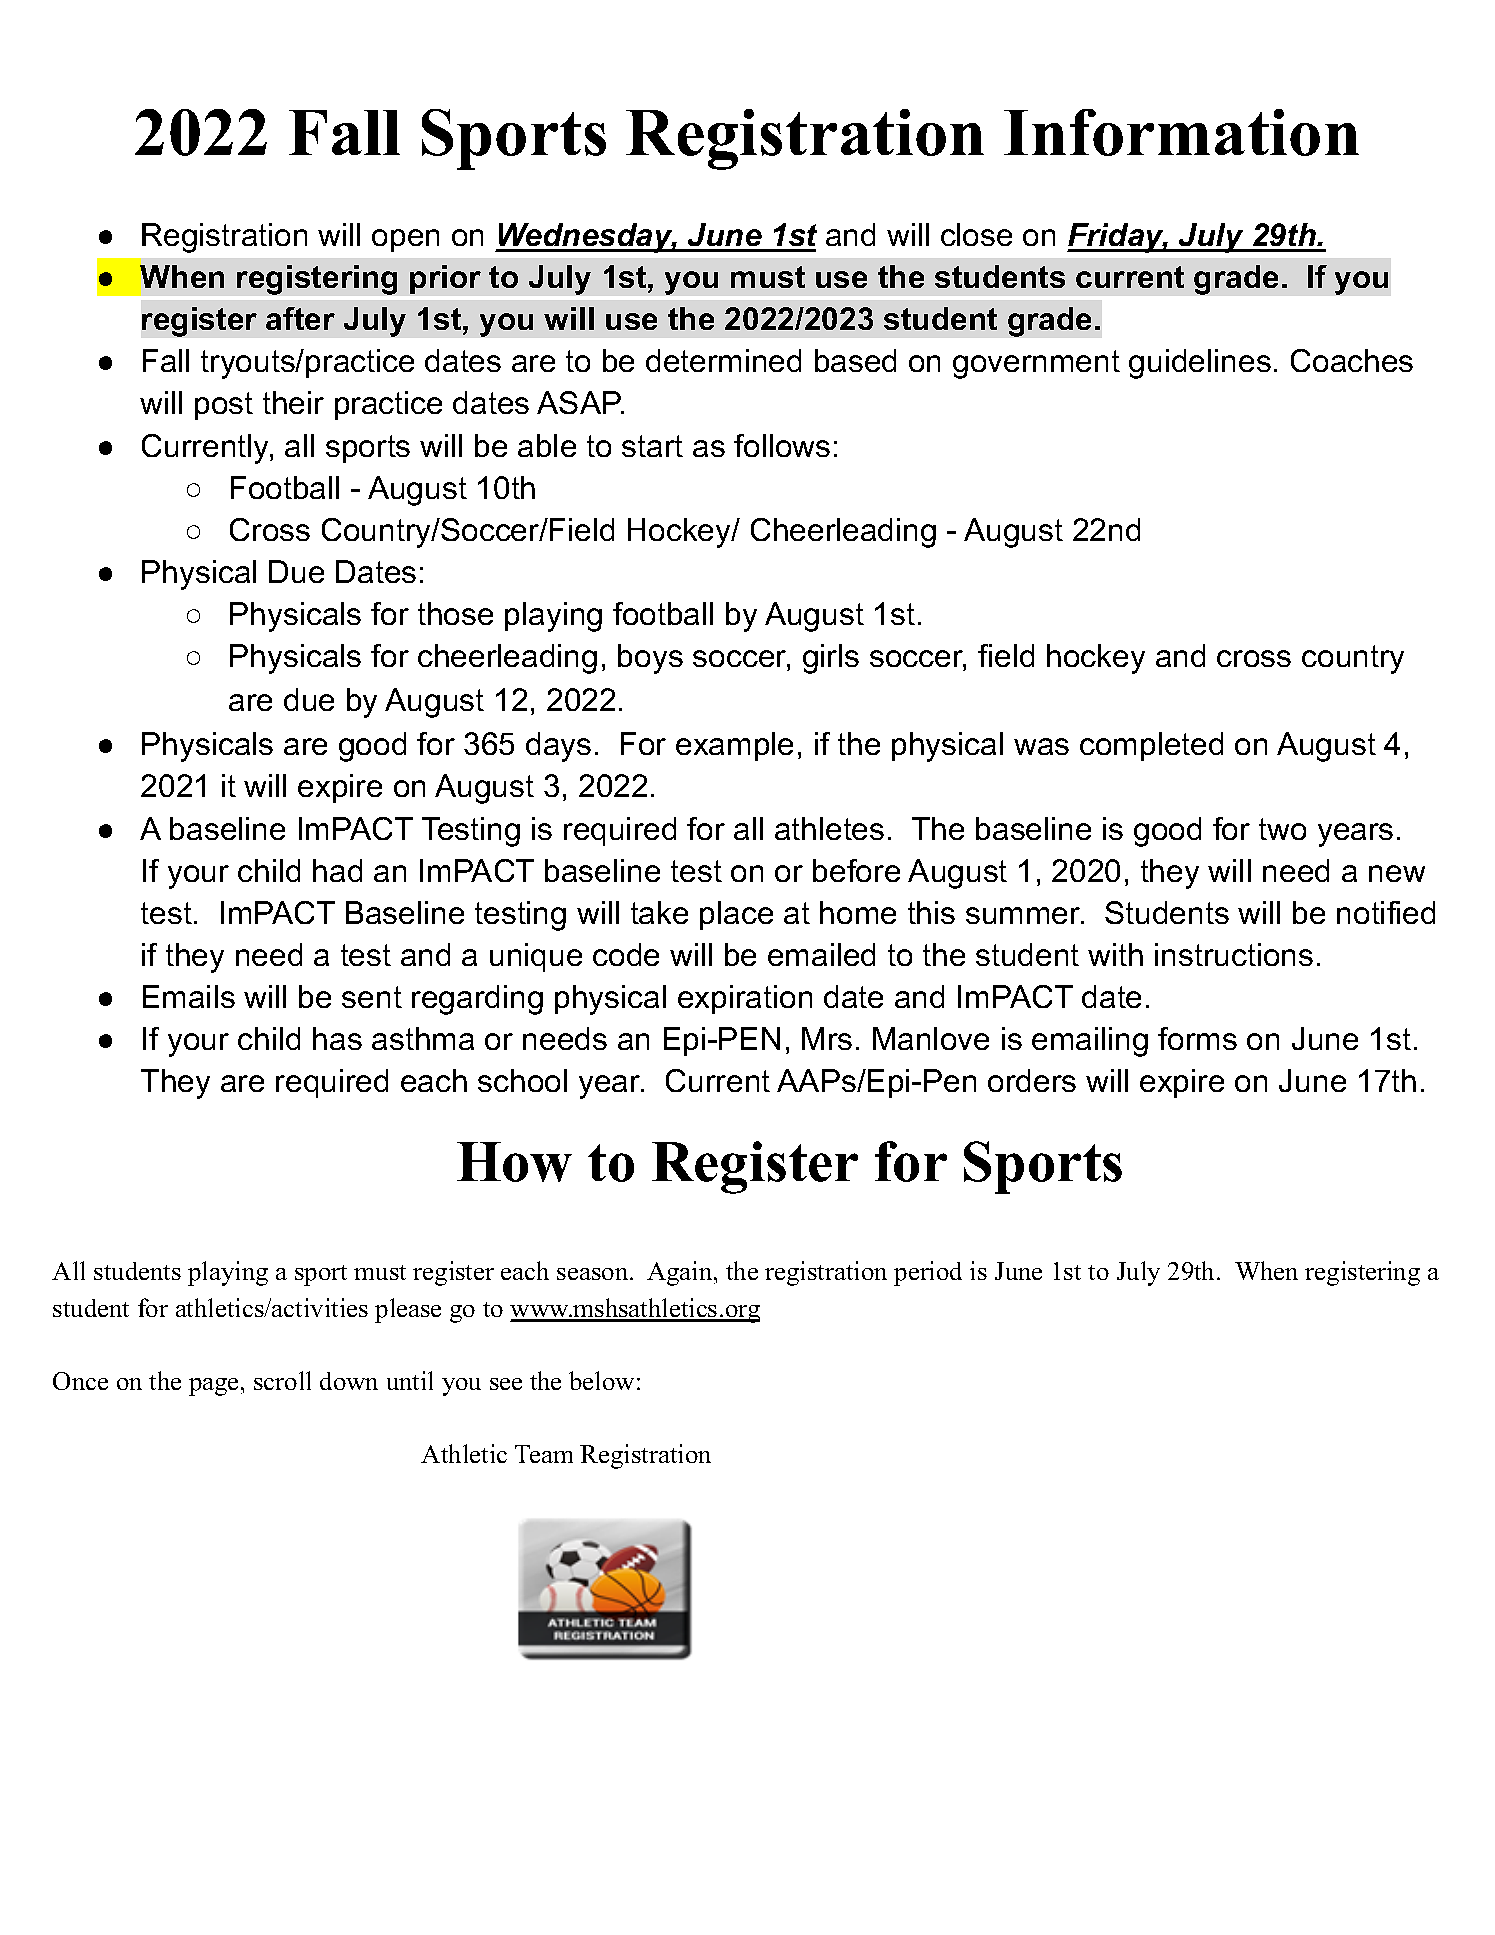  Describe the element at coordinates (1282, 829) in the screenshot. I see `two` at that location.
